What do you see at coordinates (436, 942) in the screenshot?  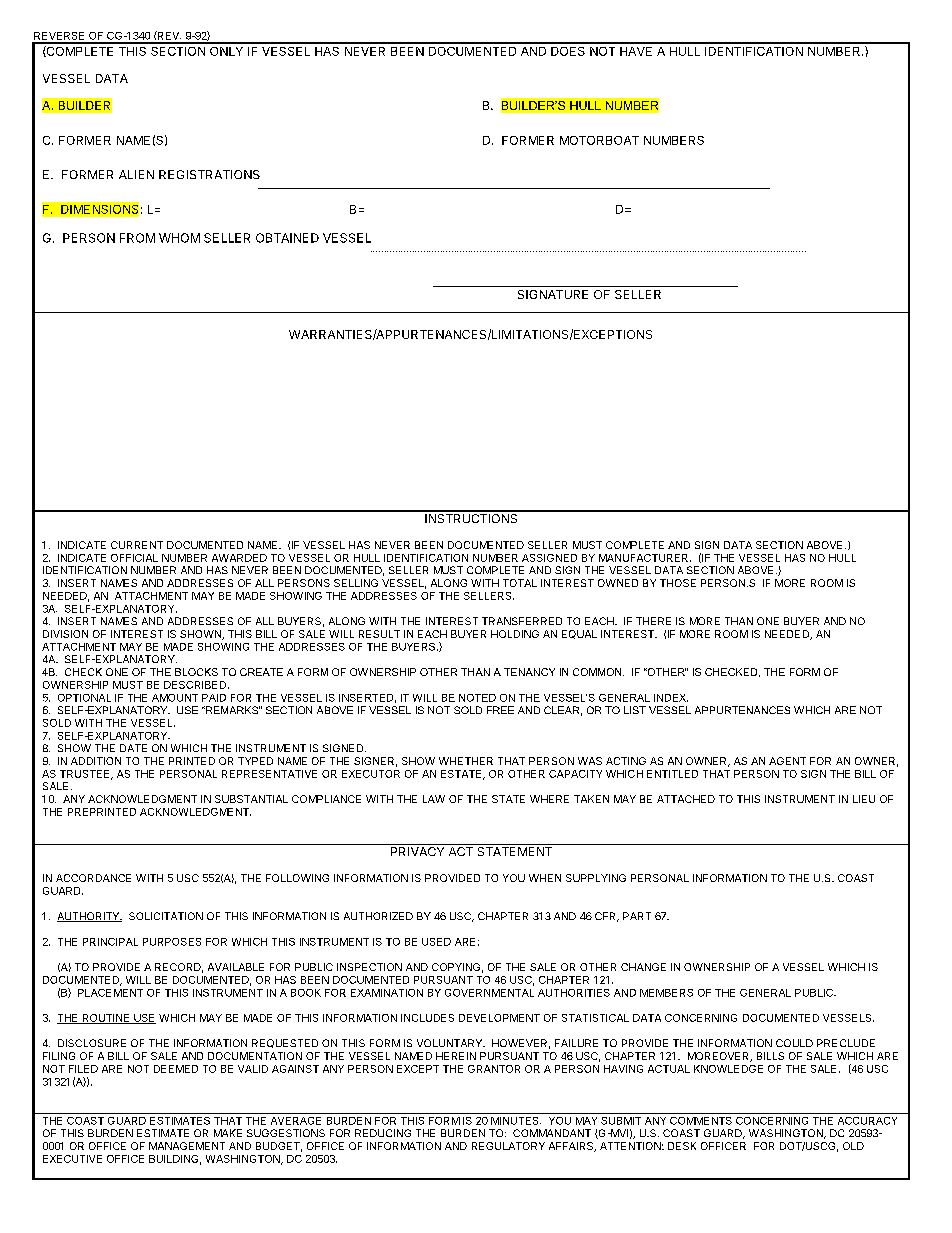 I see `USED` at bounding box center [436, 942].
